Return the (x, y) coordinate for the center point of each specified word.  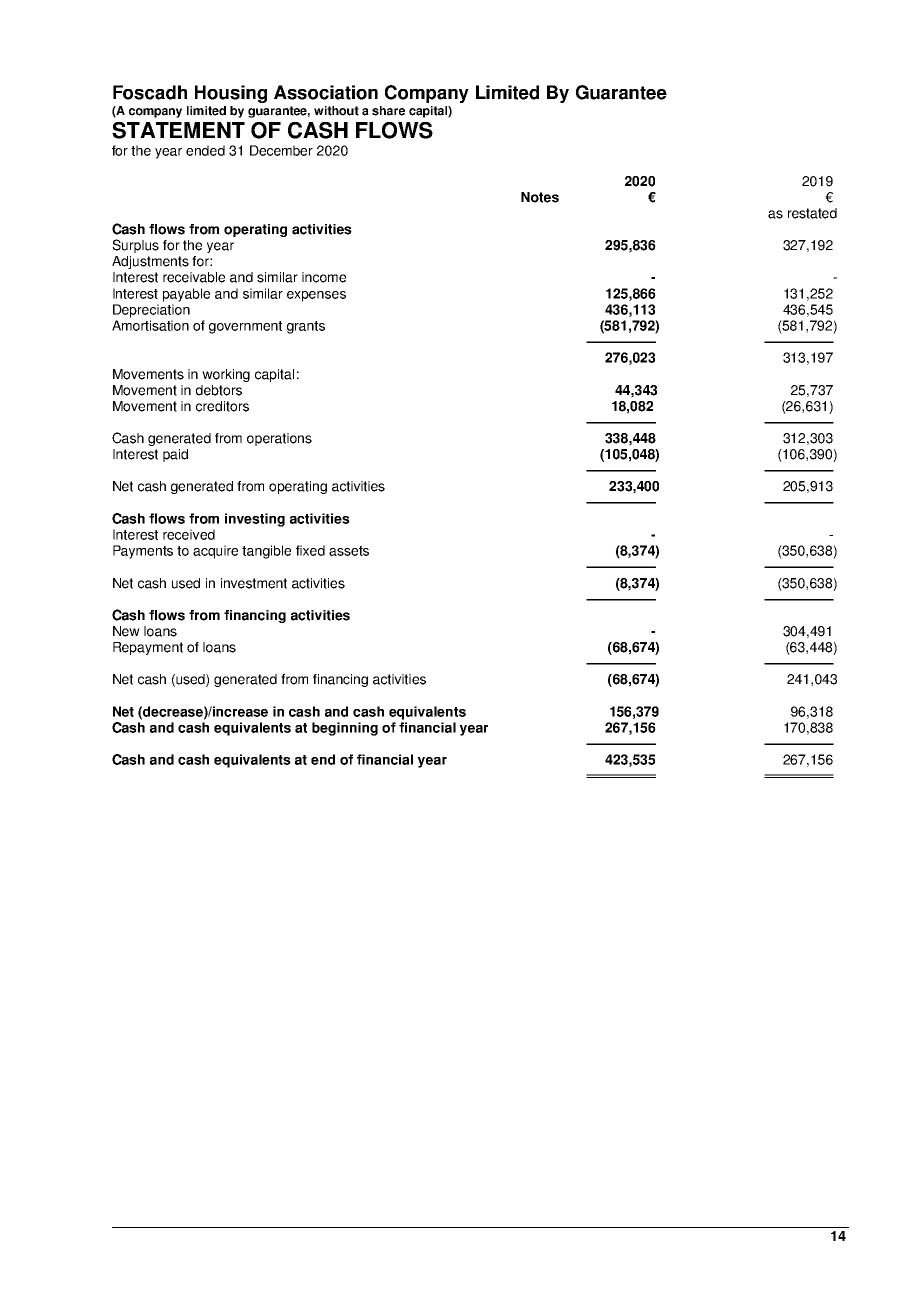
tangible (266, 552)
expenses (316, 296)
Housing (231, 94)
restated (812, 213)
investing (255, 520)
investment (254, 583)
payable (186, 295)
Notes (540, 197)
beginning (345, 729)
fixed (310, 550)
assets (349, 551)
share (388, 111)
